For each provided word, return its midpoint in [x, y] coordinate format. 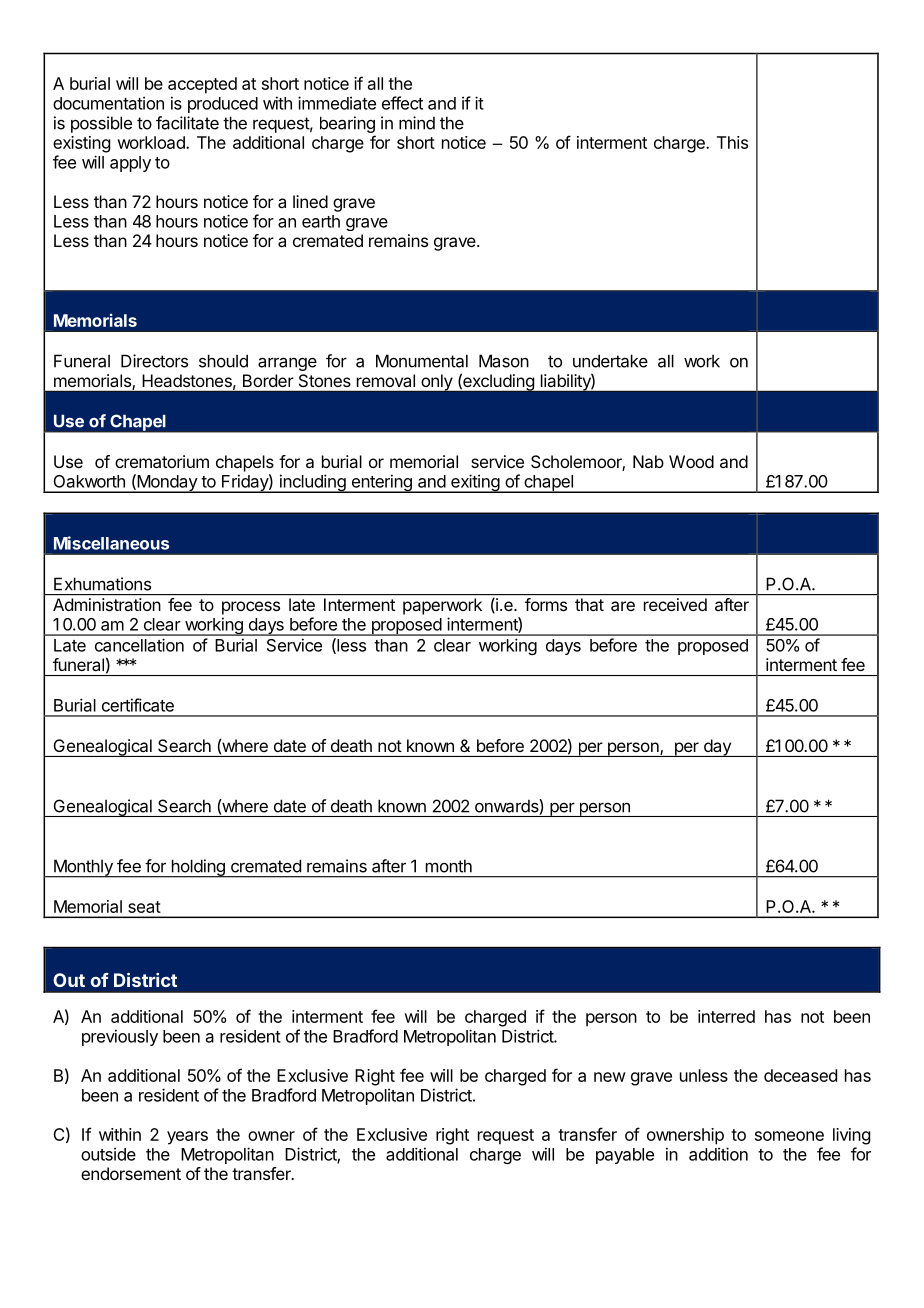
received [675, 604]
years [187, 1138]
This [732, 142]
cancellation [139, 645]
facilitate [187, 123]
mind [417, 123]
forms [546, 604]
